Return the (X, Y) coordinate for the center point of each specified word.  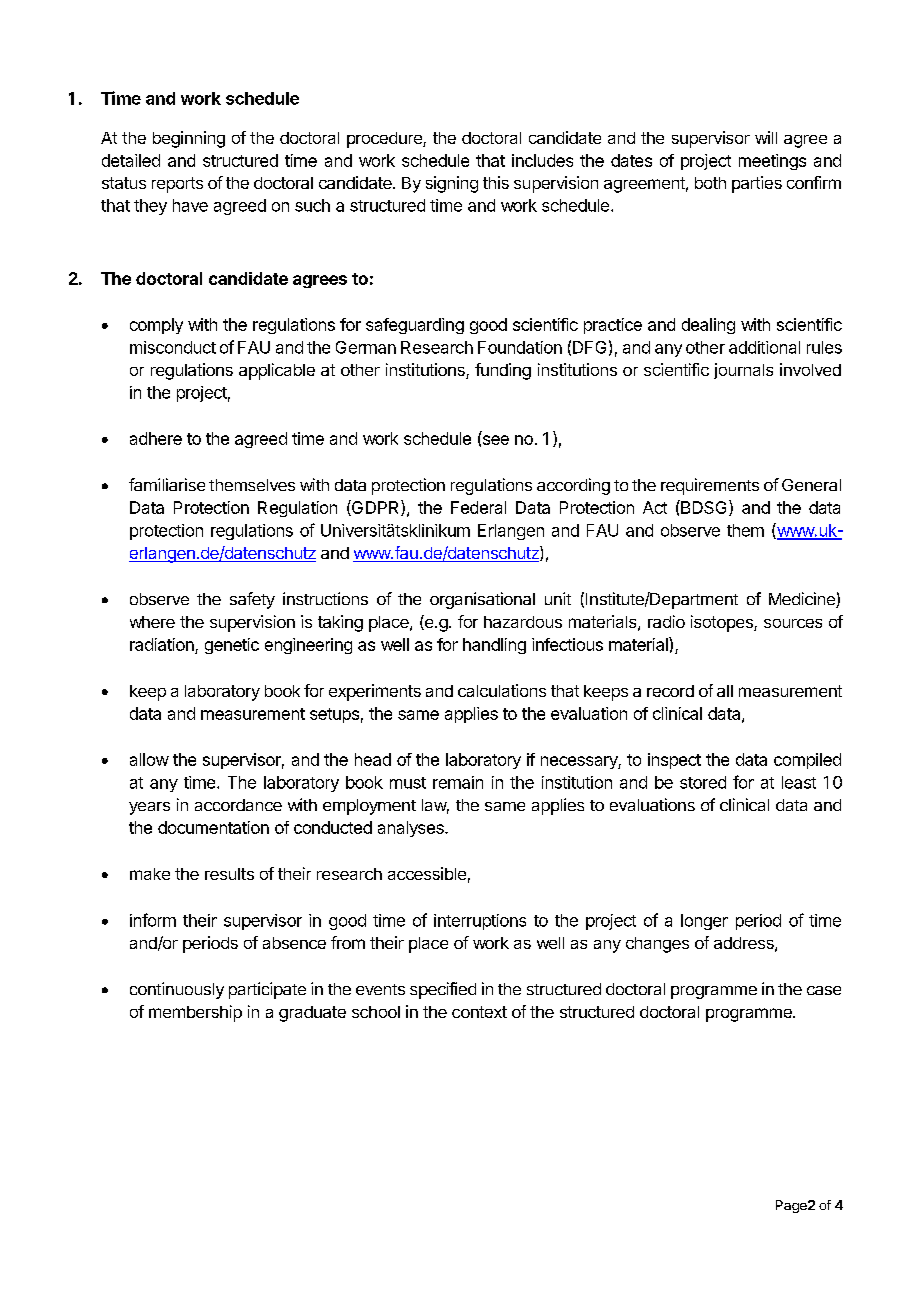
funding (503, 371)
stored (703, 782)
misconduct (173, 347)
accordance (238, 805)
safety (252, 600)
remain (458, 782)
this (496, 182)
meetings (772, 162)
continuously (177, 990)
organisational (482, 600)
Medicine (803, 600)
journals (743, 371)
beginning (189, 139)
